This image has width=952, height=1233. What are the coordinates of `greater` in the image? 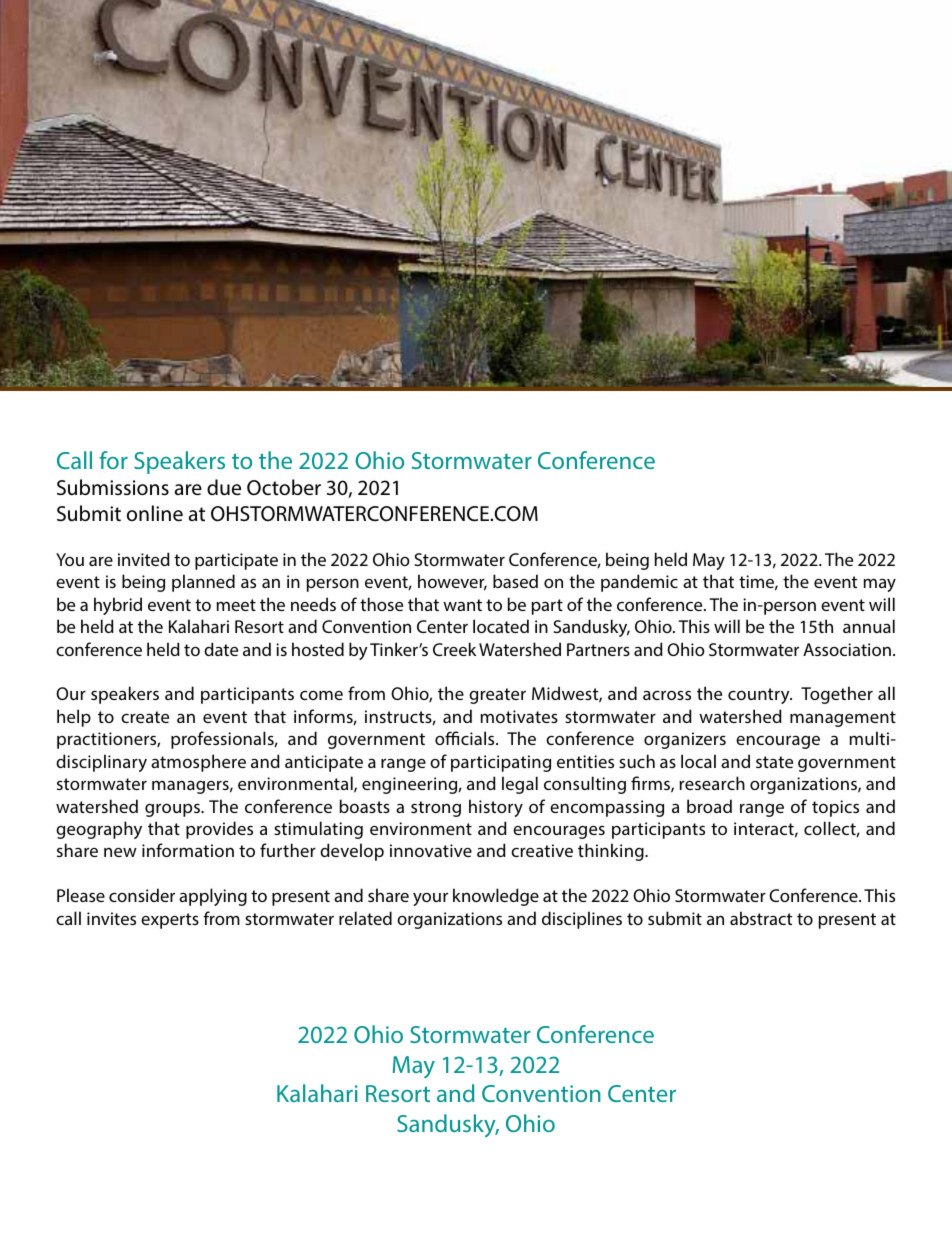 It's located at (497, 696).
